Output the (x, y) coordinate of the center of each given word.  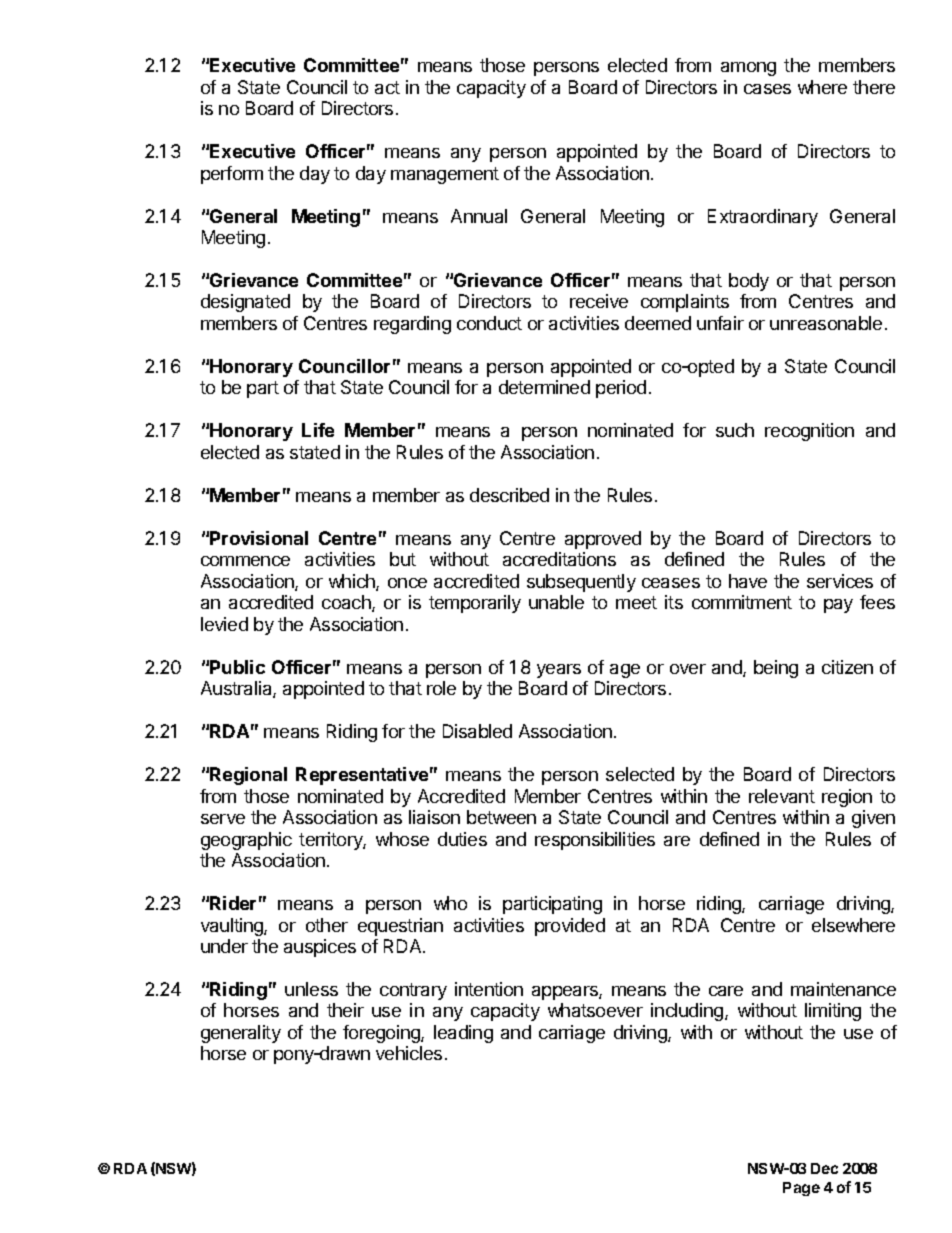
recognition (809, 432)
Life (318, 430)
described (509, 495)
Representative (362, 776)
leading (463, 1034)
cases (767, 89)
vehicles (409, 1053)
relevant (782, 796)
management (445, 175)
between (501, 817)
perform (232, 175)
